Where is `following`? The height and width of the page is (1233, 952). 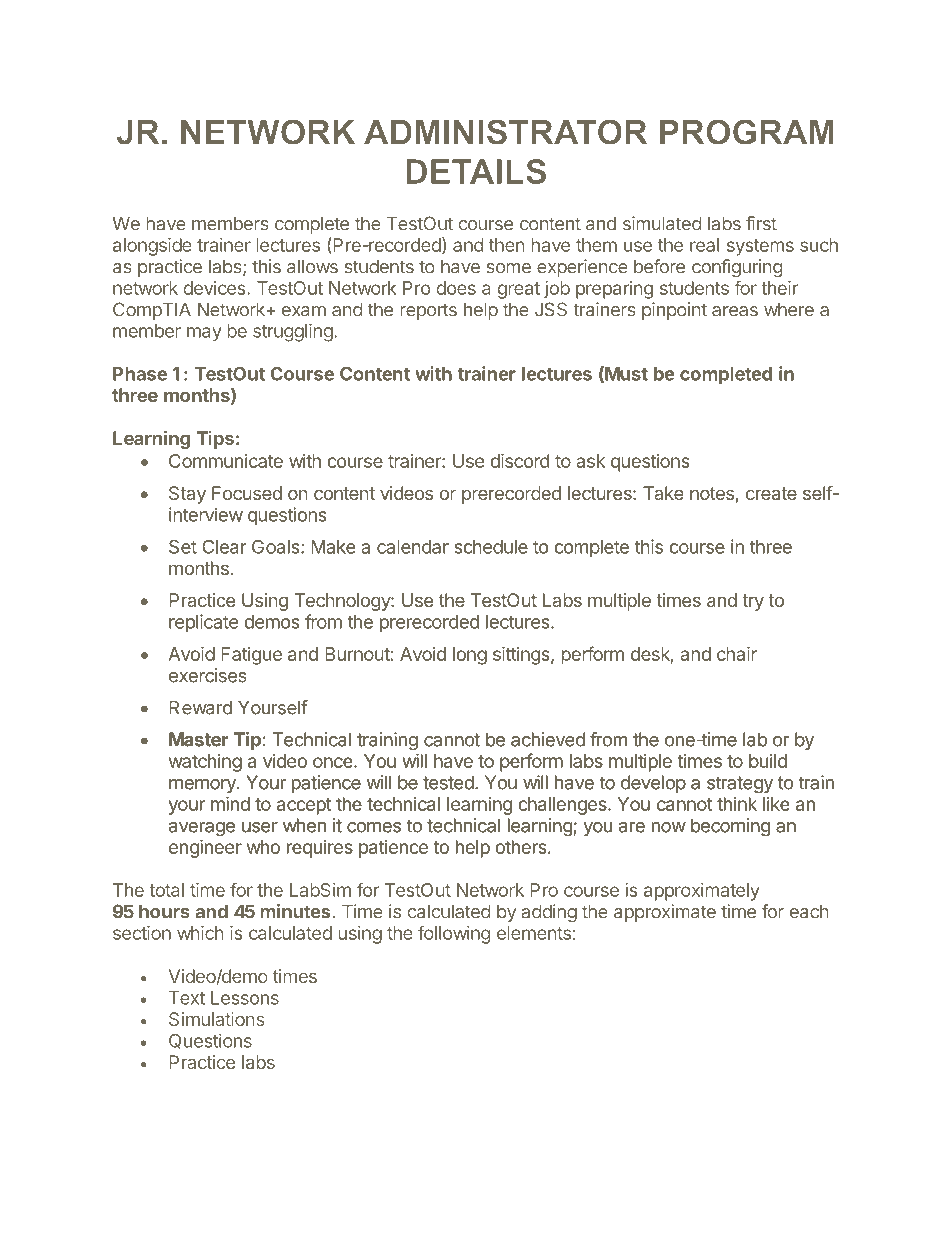 following is located at coordinates (454, 934).
